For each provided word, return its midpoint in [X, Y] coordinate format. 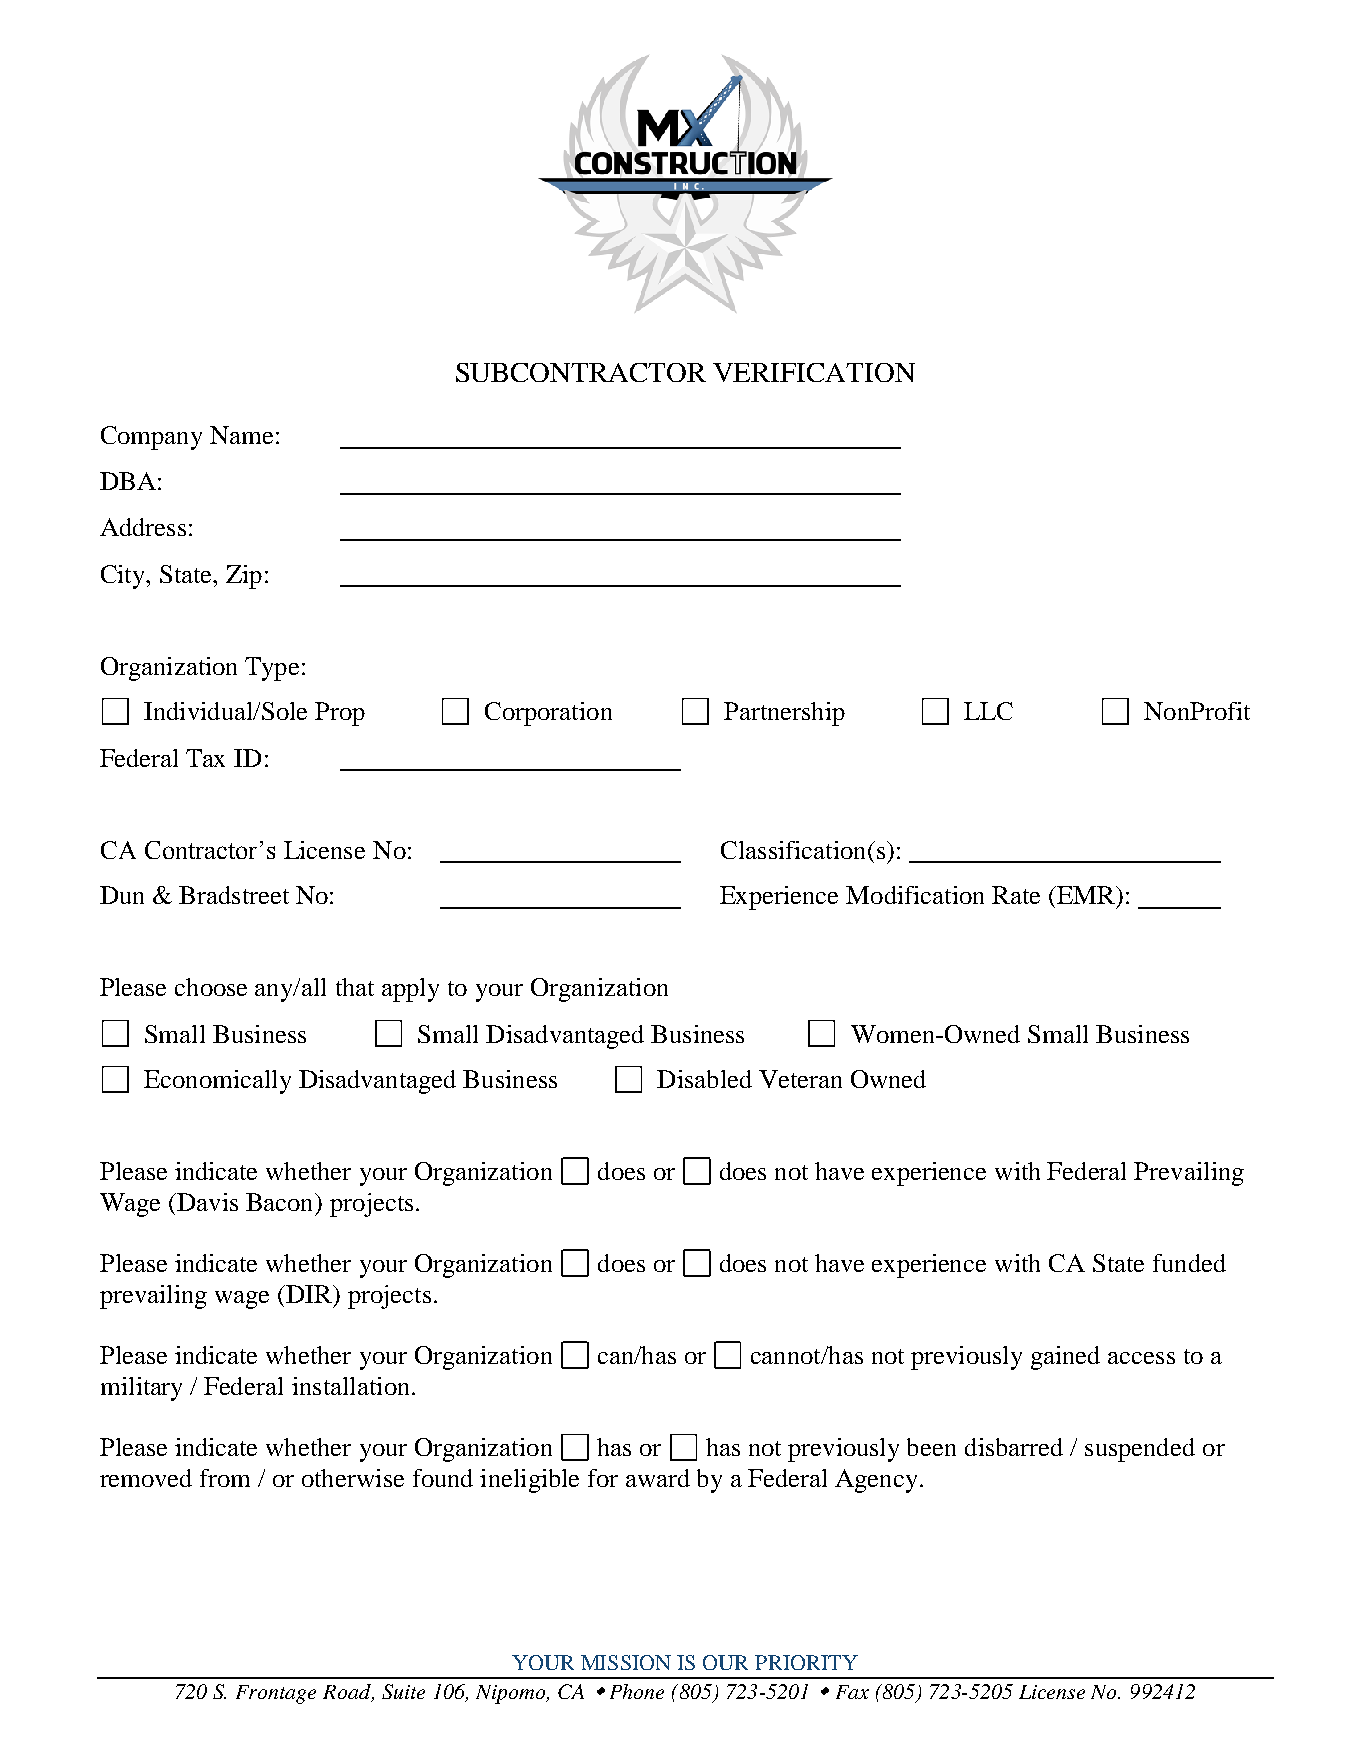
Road [348, 1692]
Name [241, 435]
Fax [852, 1692]
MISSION [626, 1662]
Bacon [281, 1202]
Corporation [548, 714]
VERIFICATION [814, 372]
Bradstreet [234, 895]
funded [1189, 1263]
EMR [1086, 895]
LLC [988, 711]
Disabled [704, 1079]
